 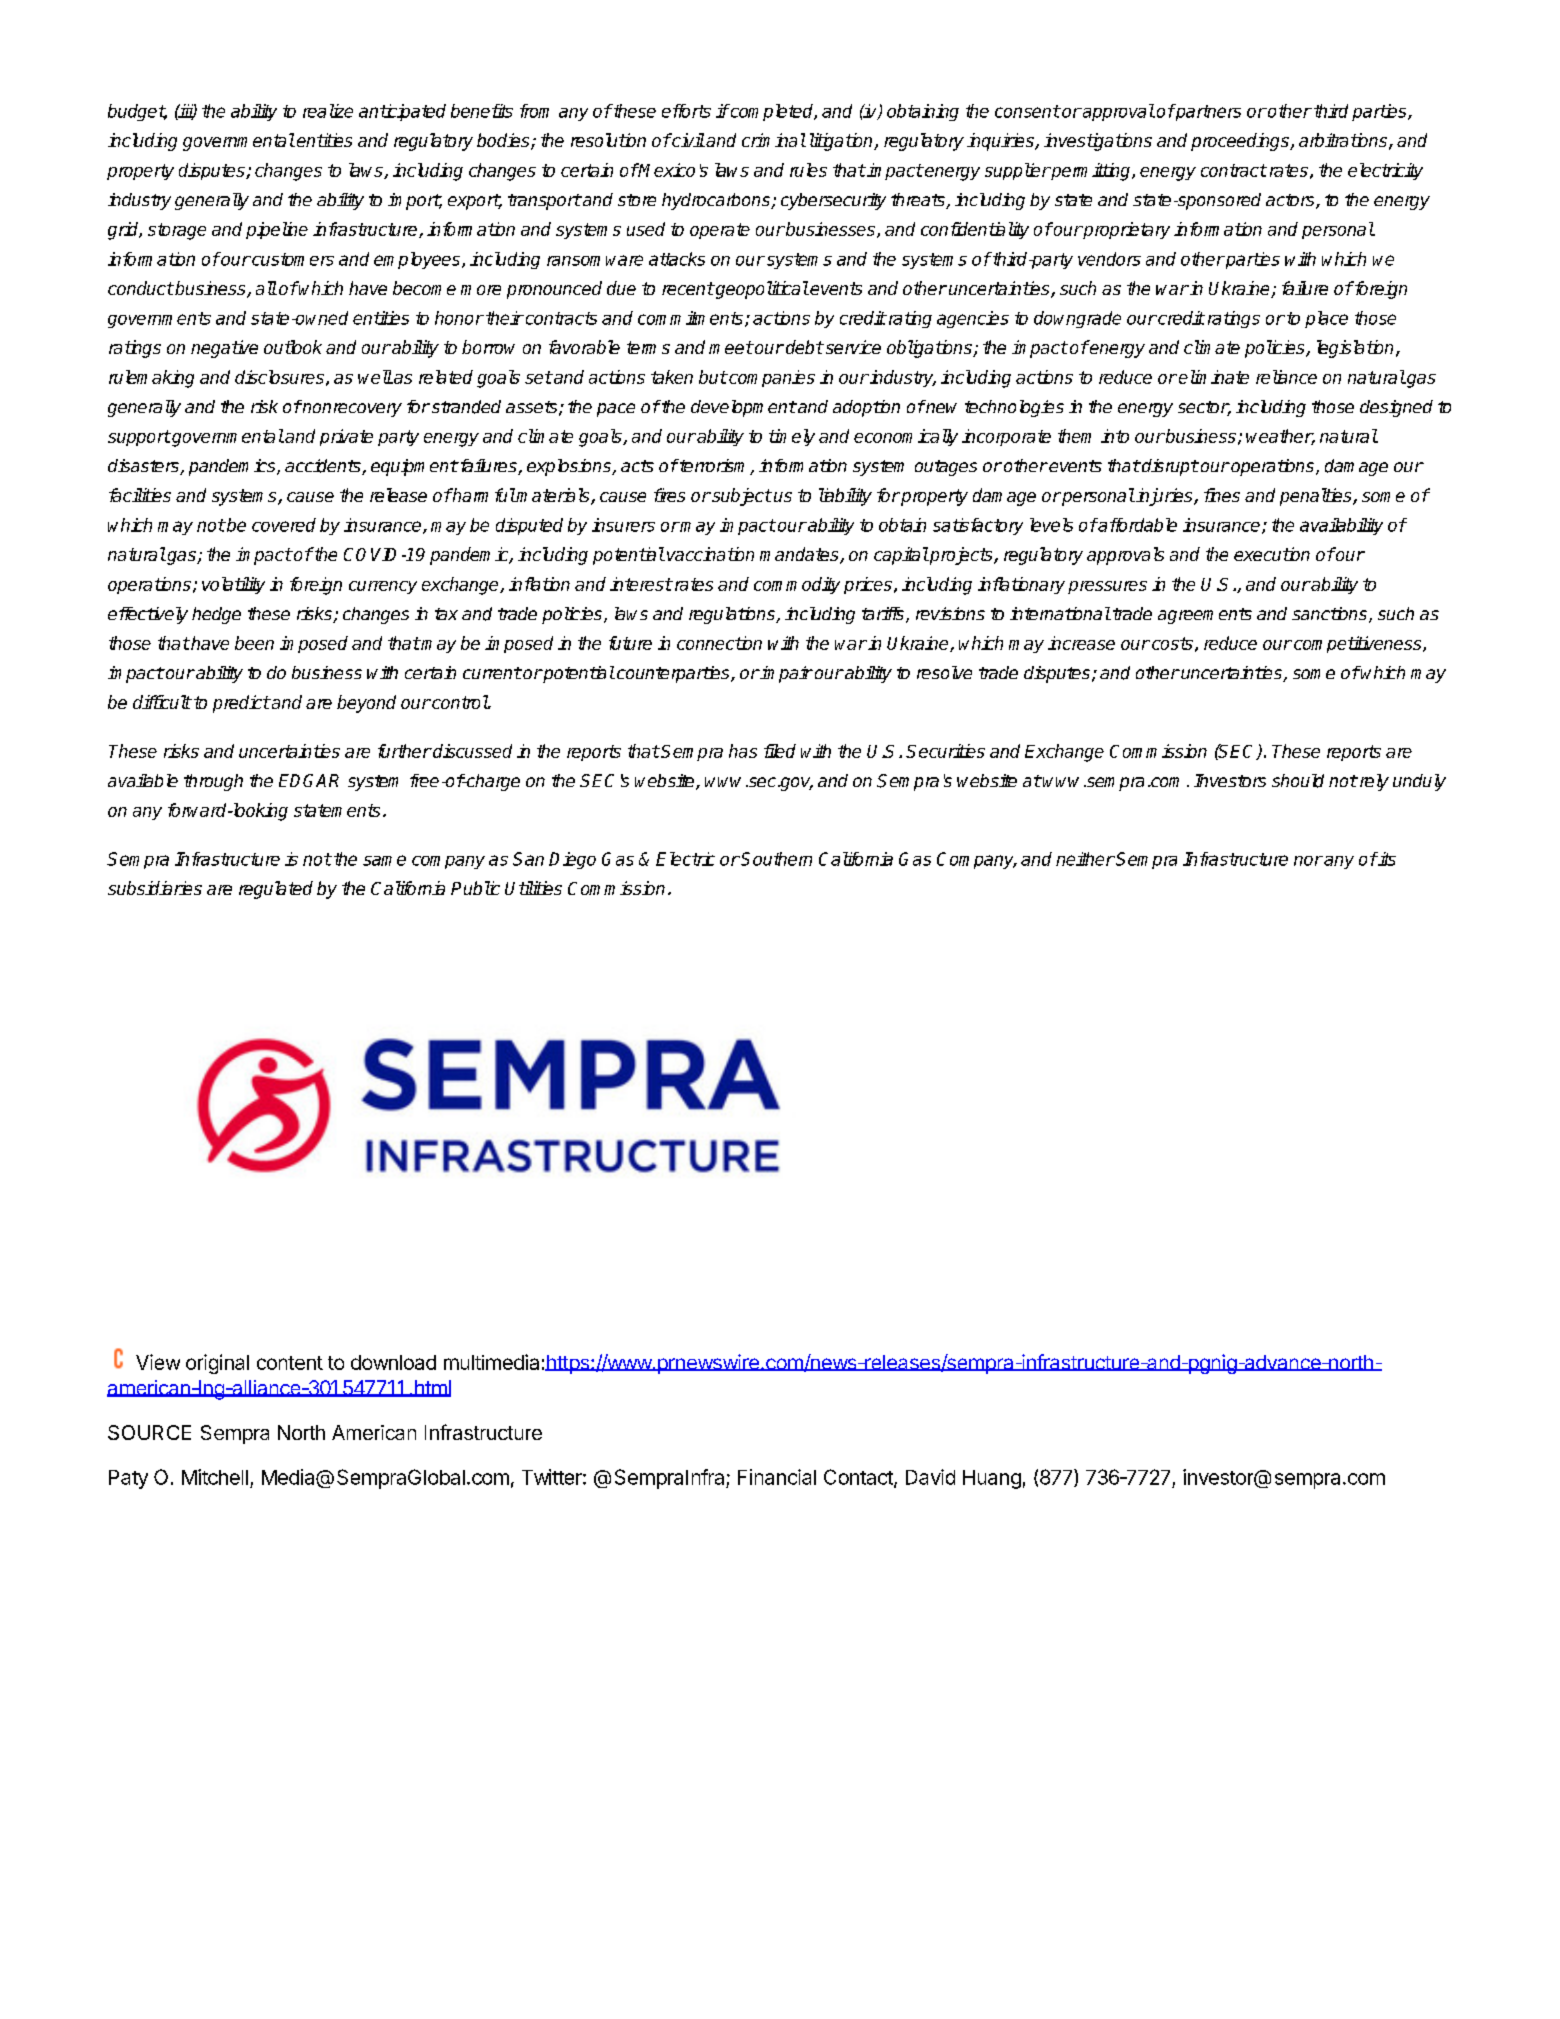 What do you see at coordinates (775, 859) in the screenshot?
I see `Southern` at bounding box center [775, 859].
